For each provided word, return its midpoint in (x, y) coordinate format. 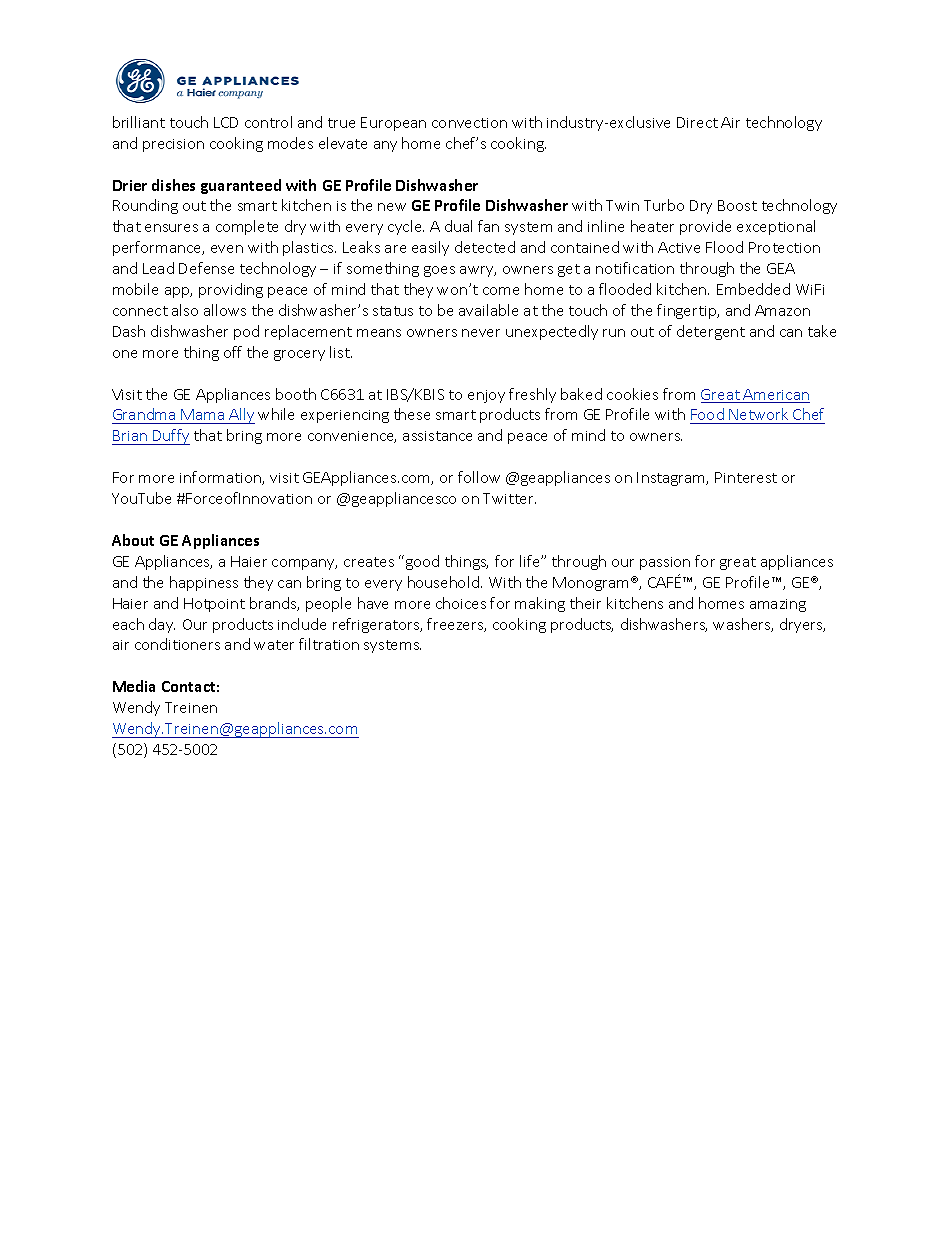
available (488, 310)
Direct (697, 122)
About (133, 540)
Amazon (782, 310)
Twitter (509, 498)
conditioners (177, 644)
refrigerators (377, 625)
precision (173, 145)
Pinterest (746, 477)
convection (469, 123)
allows (225, 310)
